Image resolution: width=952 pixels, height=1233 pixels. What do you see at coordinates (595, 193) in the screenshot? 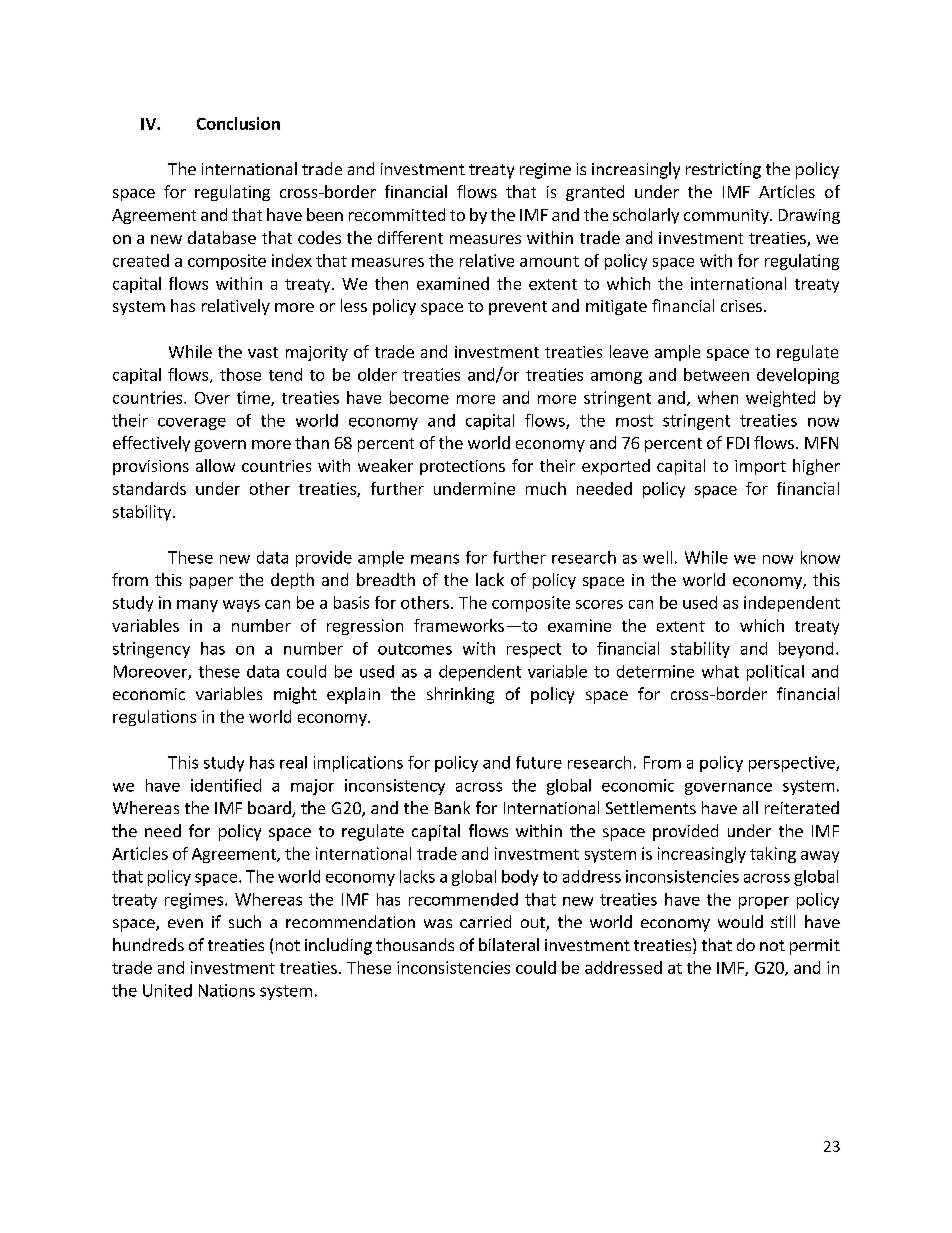
I see `granted` at bounding box center [595, 193].
